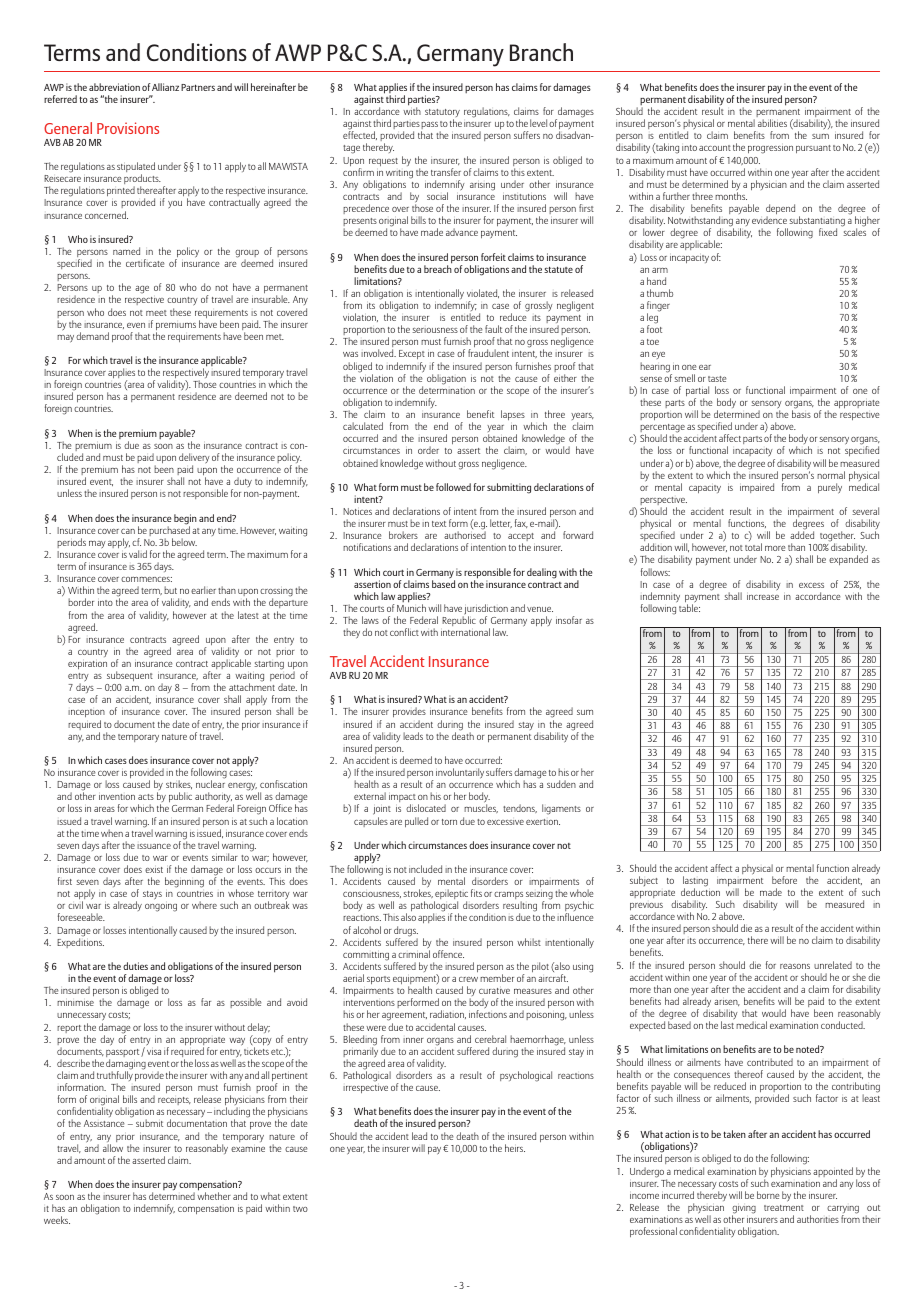  I want to click on allow, so click(113, 1148).
